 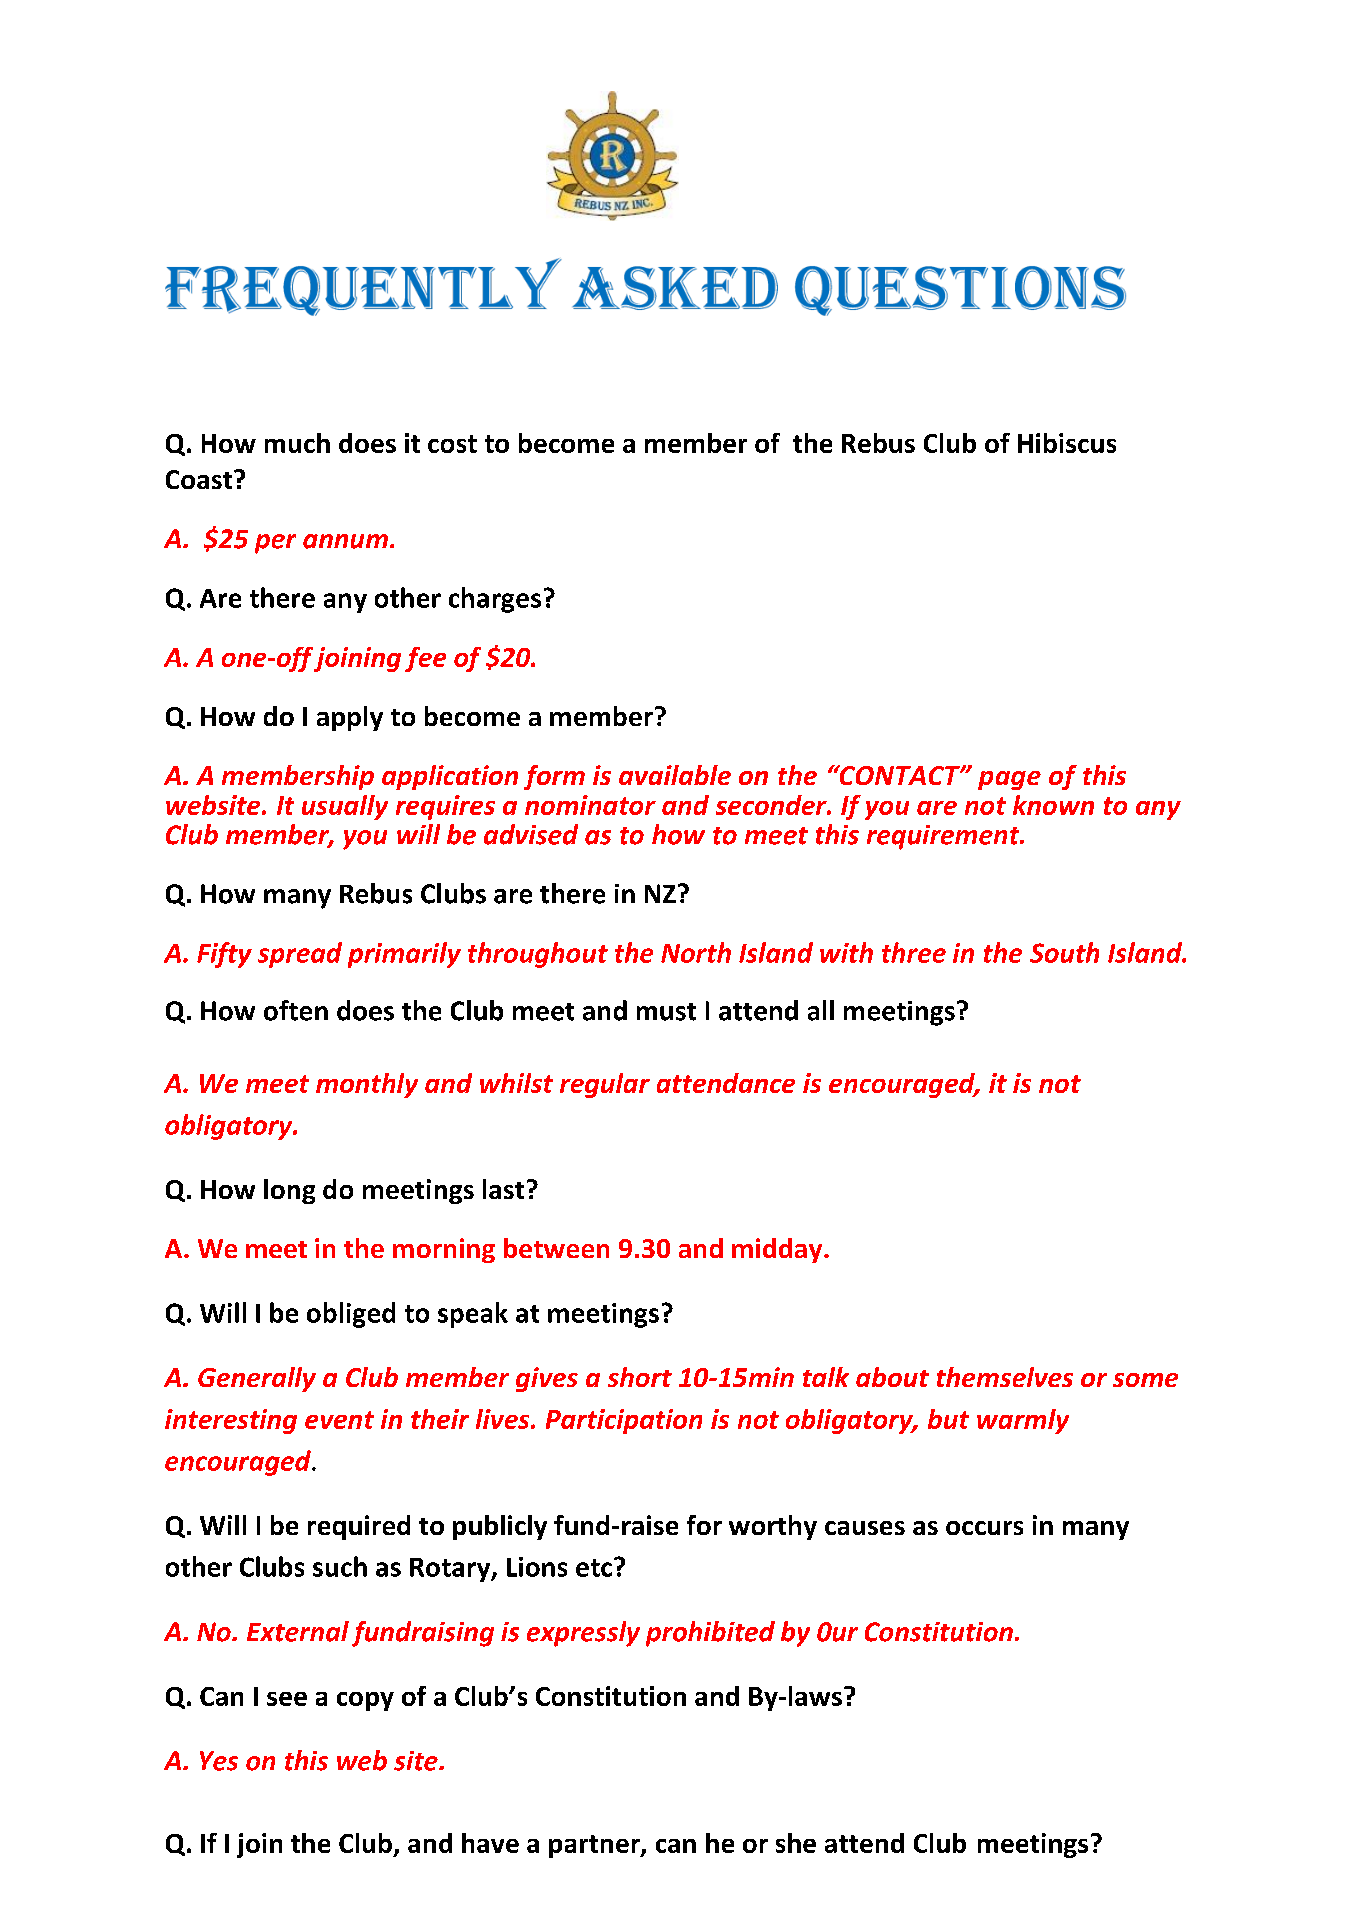 I want to click on known, so click(x=1053, y=805).
